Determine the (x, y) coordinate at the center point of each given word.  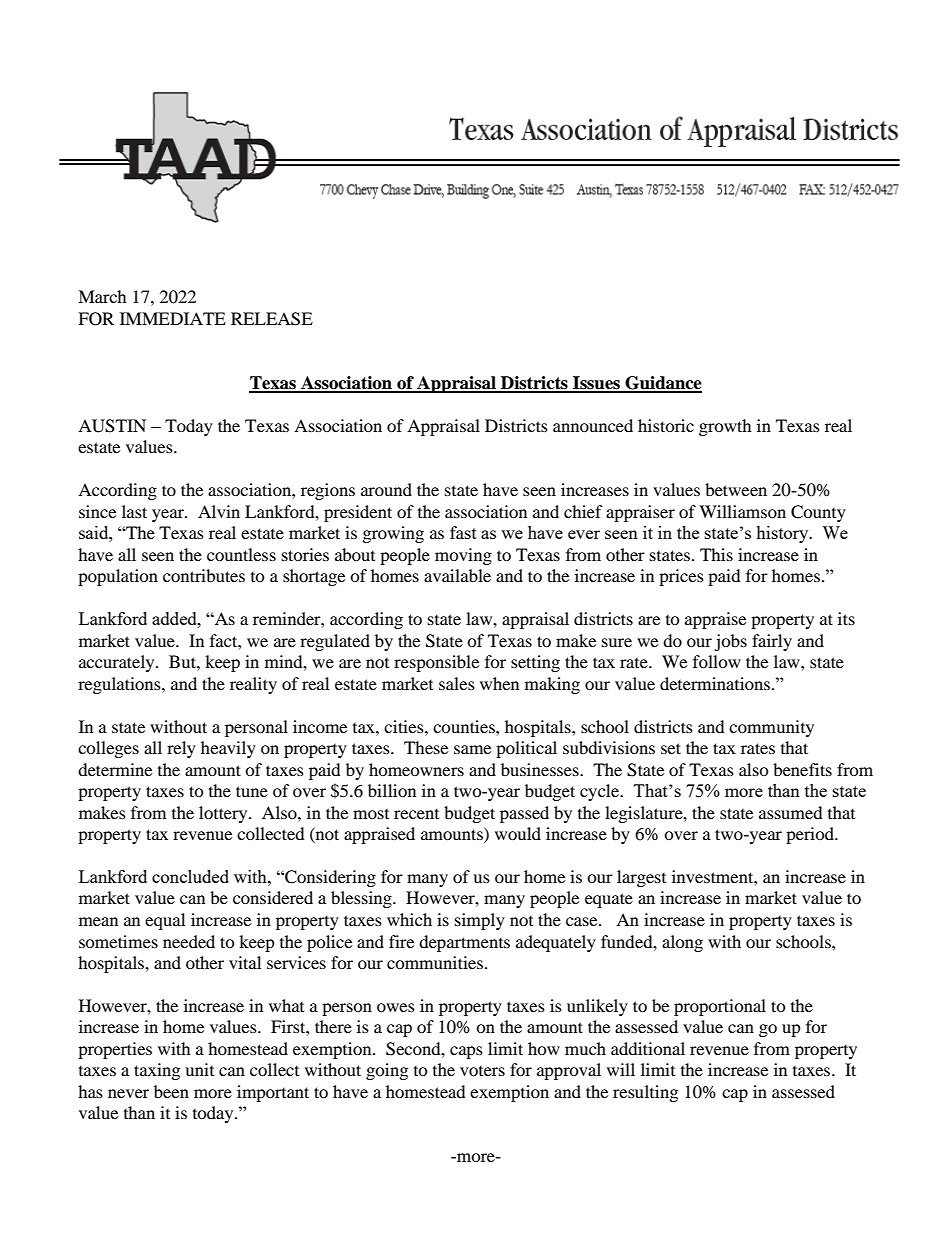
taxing (157, 1071)
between (736, 489)
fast (463, 532)
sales (457, 683)
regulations (120, 685)
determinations (716, 683)
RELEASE (272, 319)
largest (641, 878)
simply (480, 921)
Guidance (662, 384)
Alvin (219, 511)
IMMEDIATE (173, 318)
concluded (190, 876)
